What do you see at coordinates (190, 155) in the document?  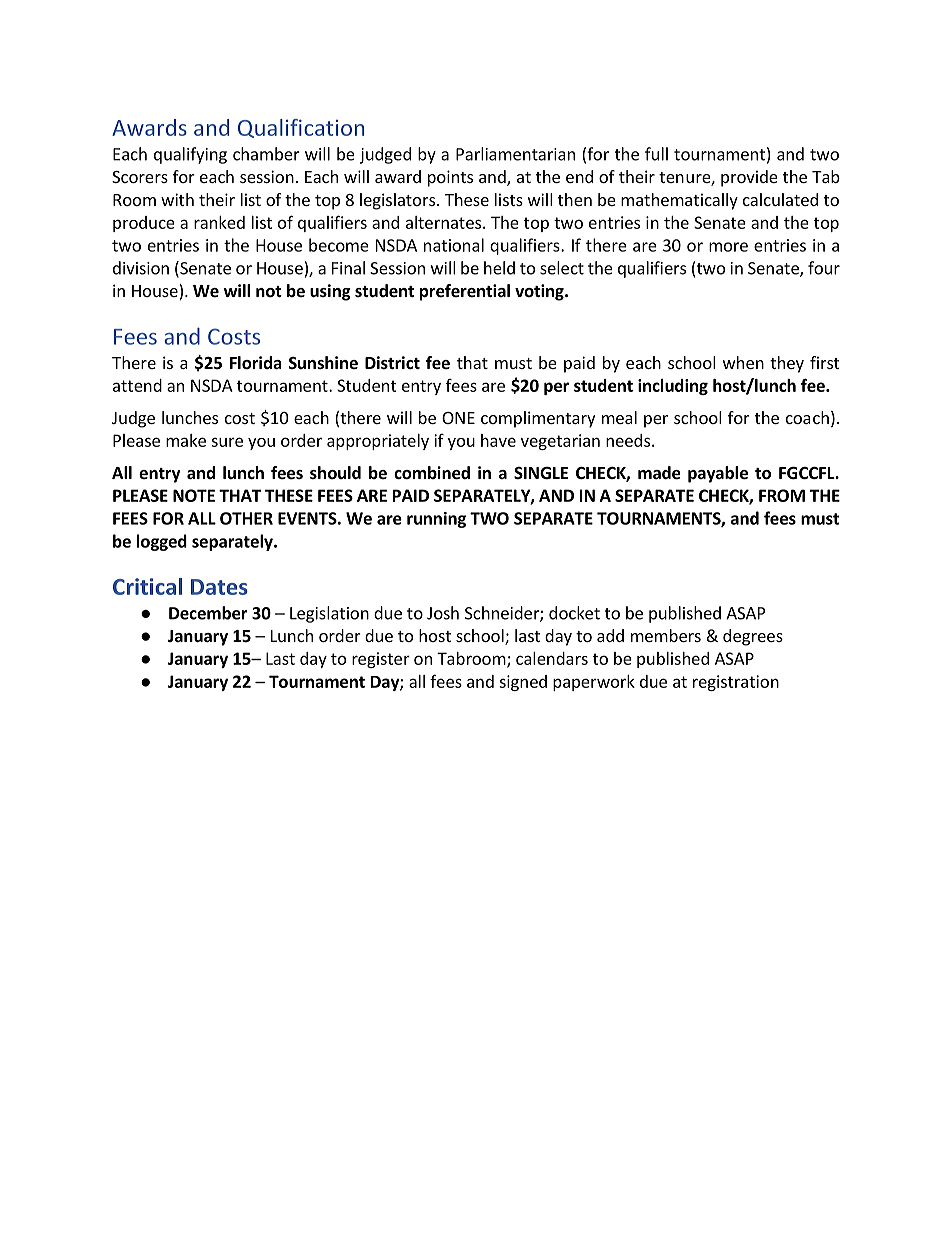 I see `qualifying` at bounding box center [190, 155].
